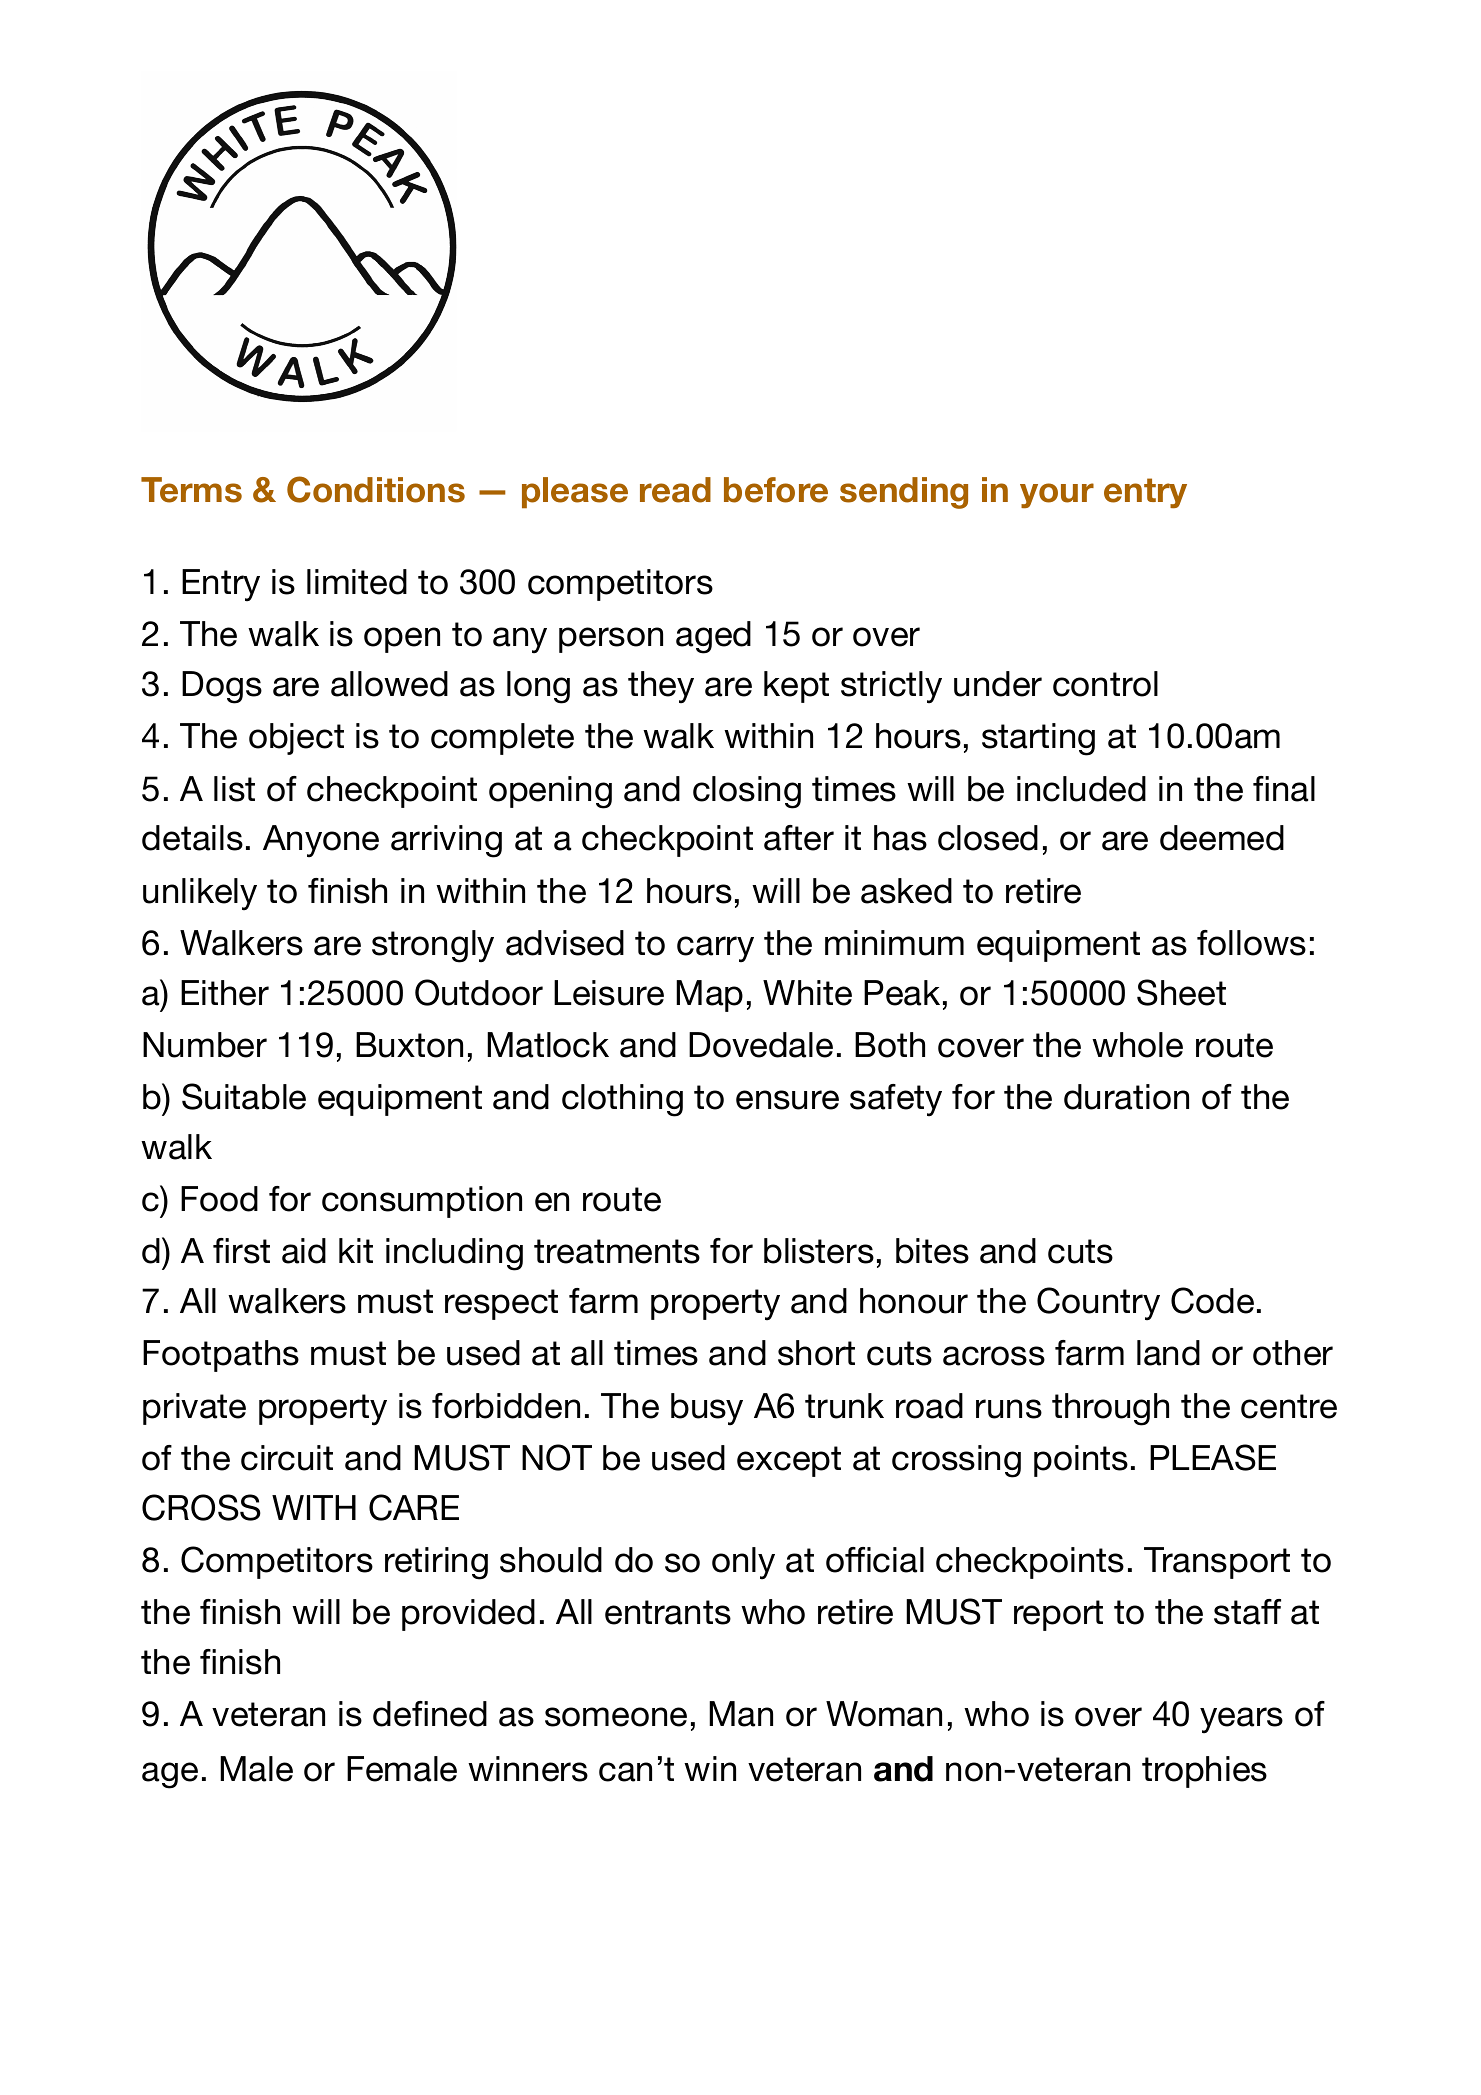  I want to click on Conditions, so click(376, 489).
